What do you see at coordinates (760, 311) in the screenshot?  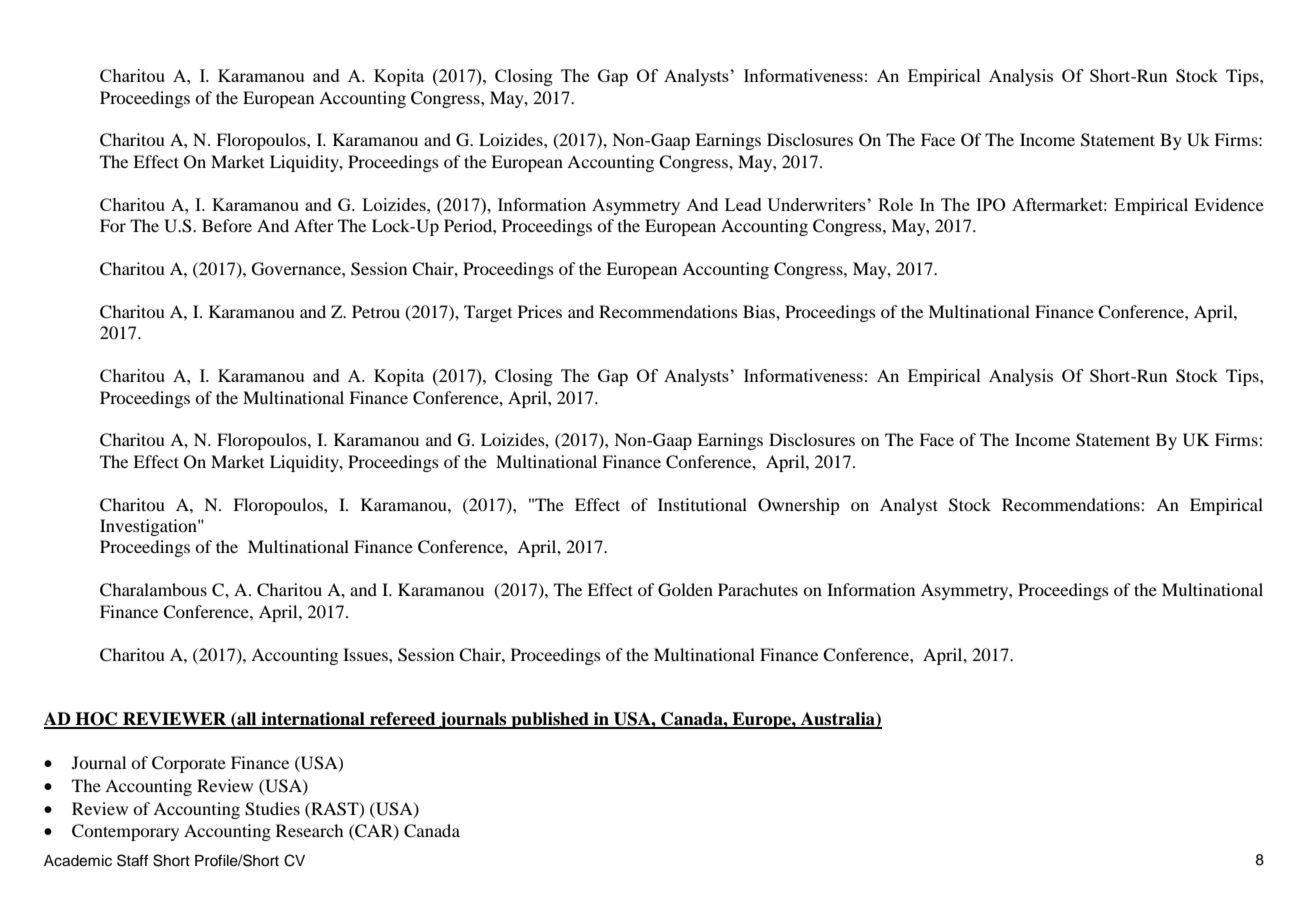 I see `Bias` at bounding box center [760, 311].
